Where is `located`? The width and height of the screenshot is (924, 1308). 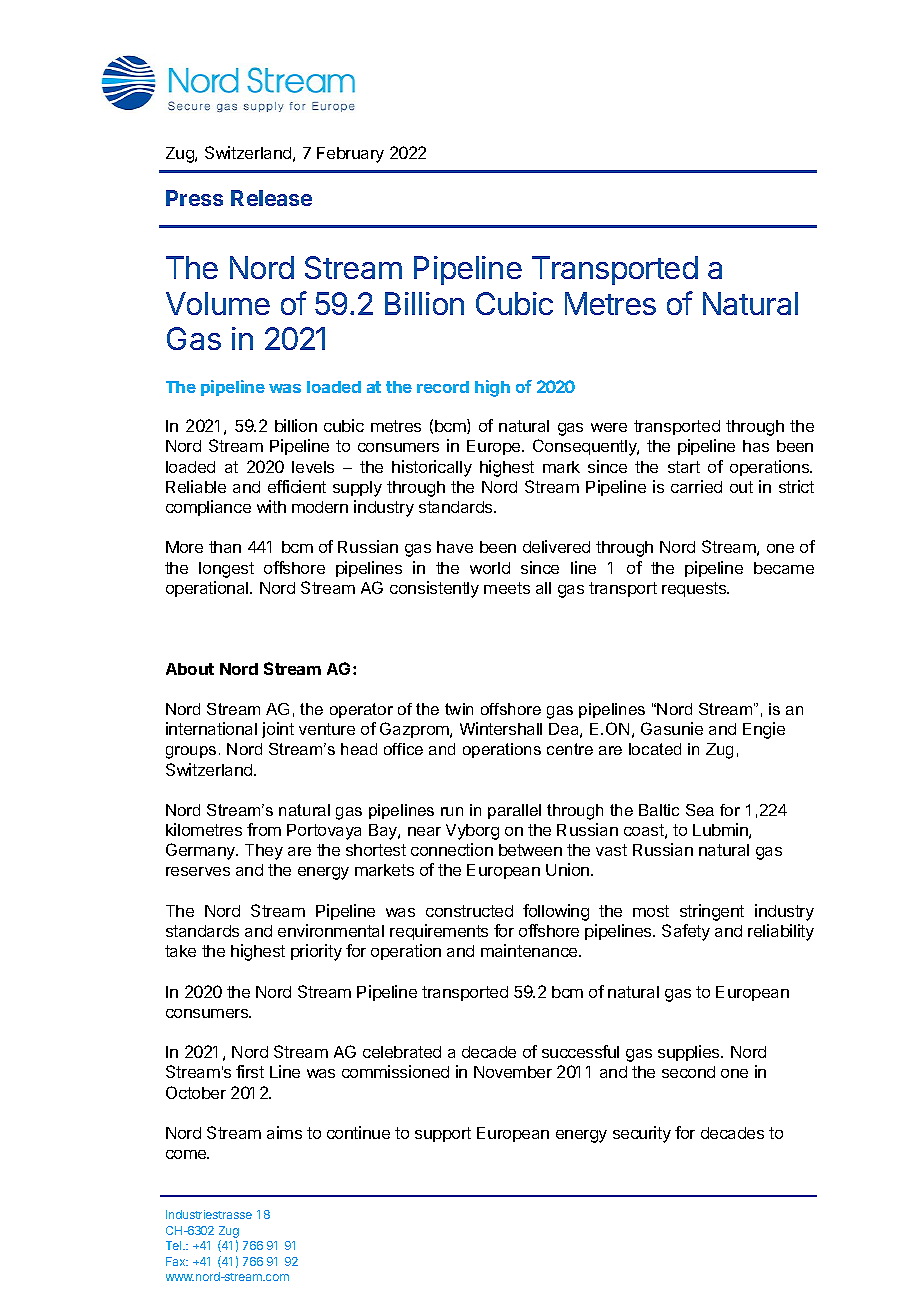 located is located at coordinates (655, 749).
